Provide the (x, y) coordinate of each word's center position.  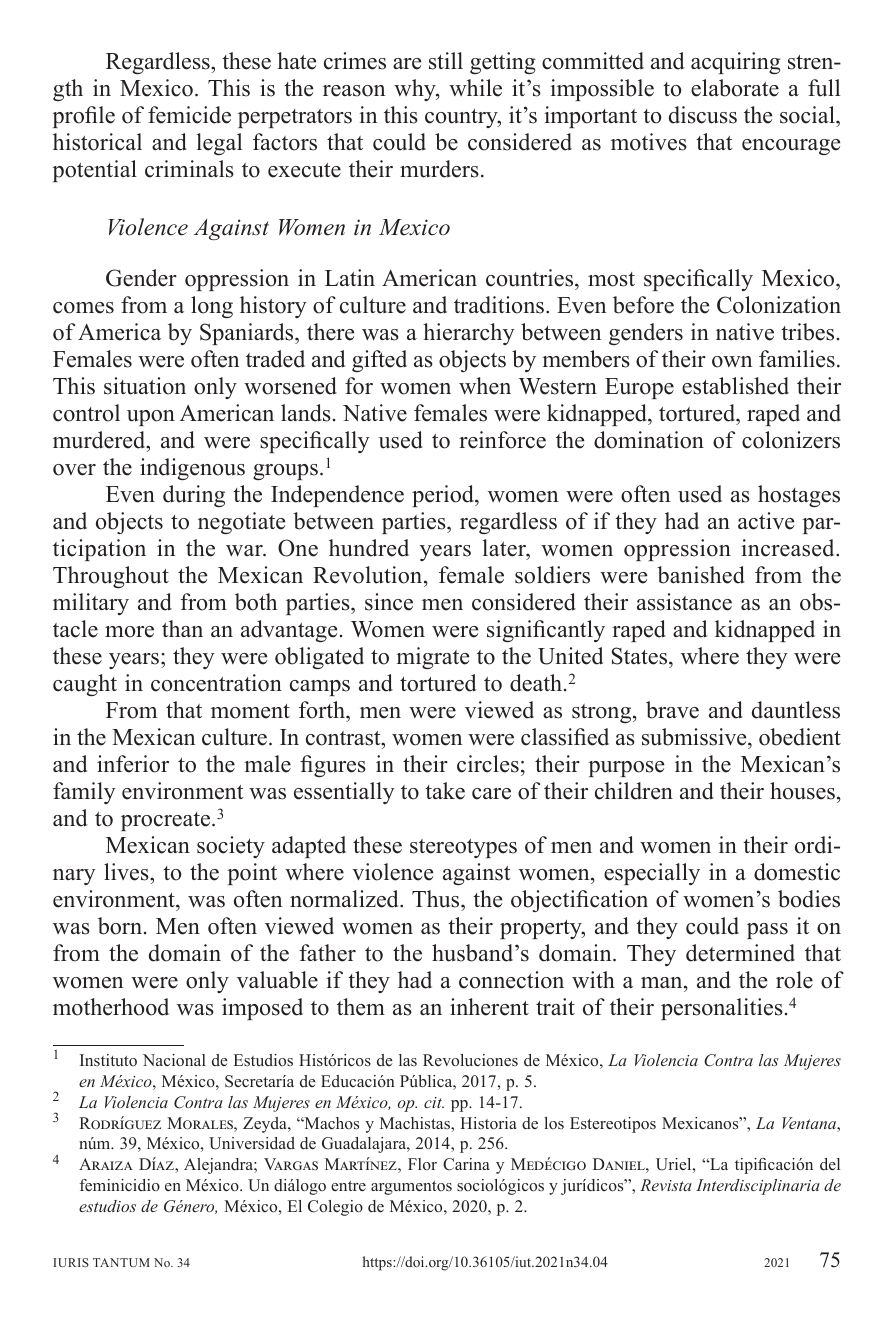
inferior (133, 764)
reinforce (502, 440)
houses (802, 791)
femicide (189, 115)
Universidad (252, 1143)
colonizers (791, 440)
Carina (466, 1164)
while (475, 88)
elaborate (735, 88)
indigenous (192, 469)
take (445, 791)
